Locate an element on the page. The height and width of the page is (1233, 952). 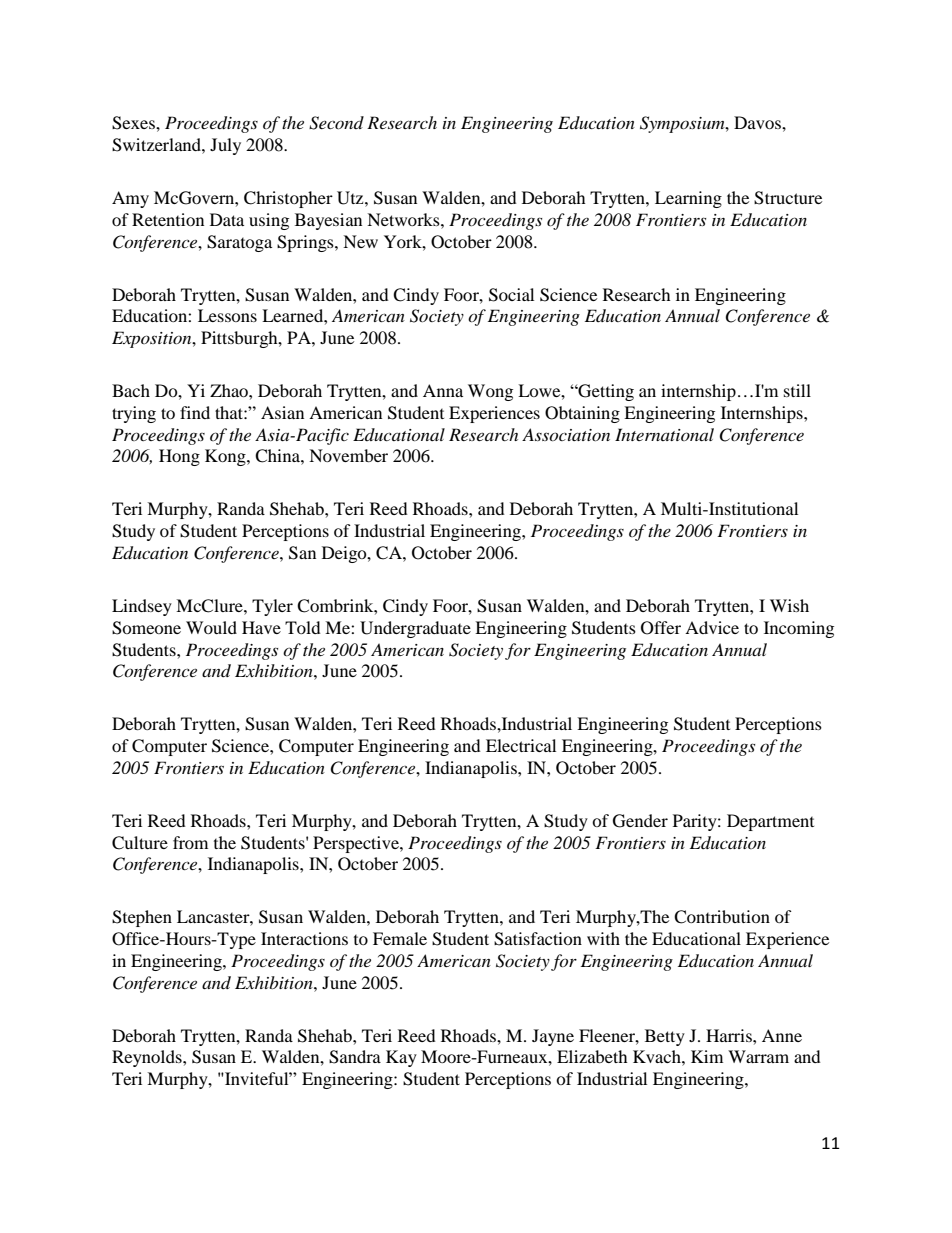
from is located at coordinates (190, 842).
